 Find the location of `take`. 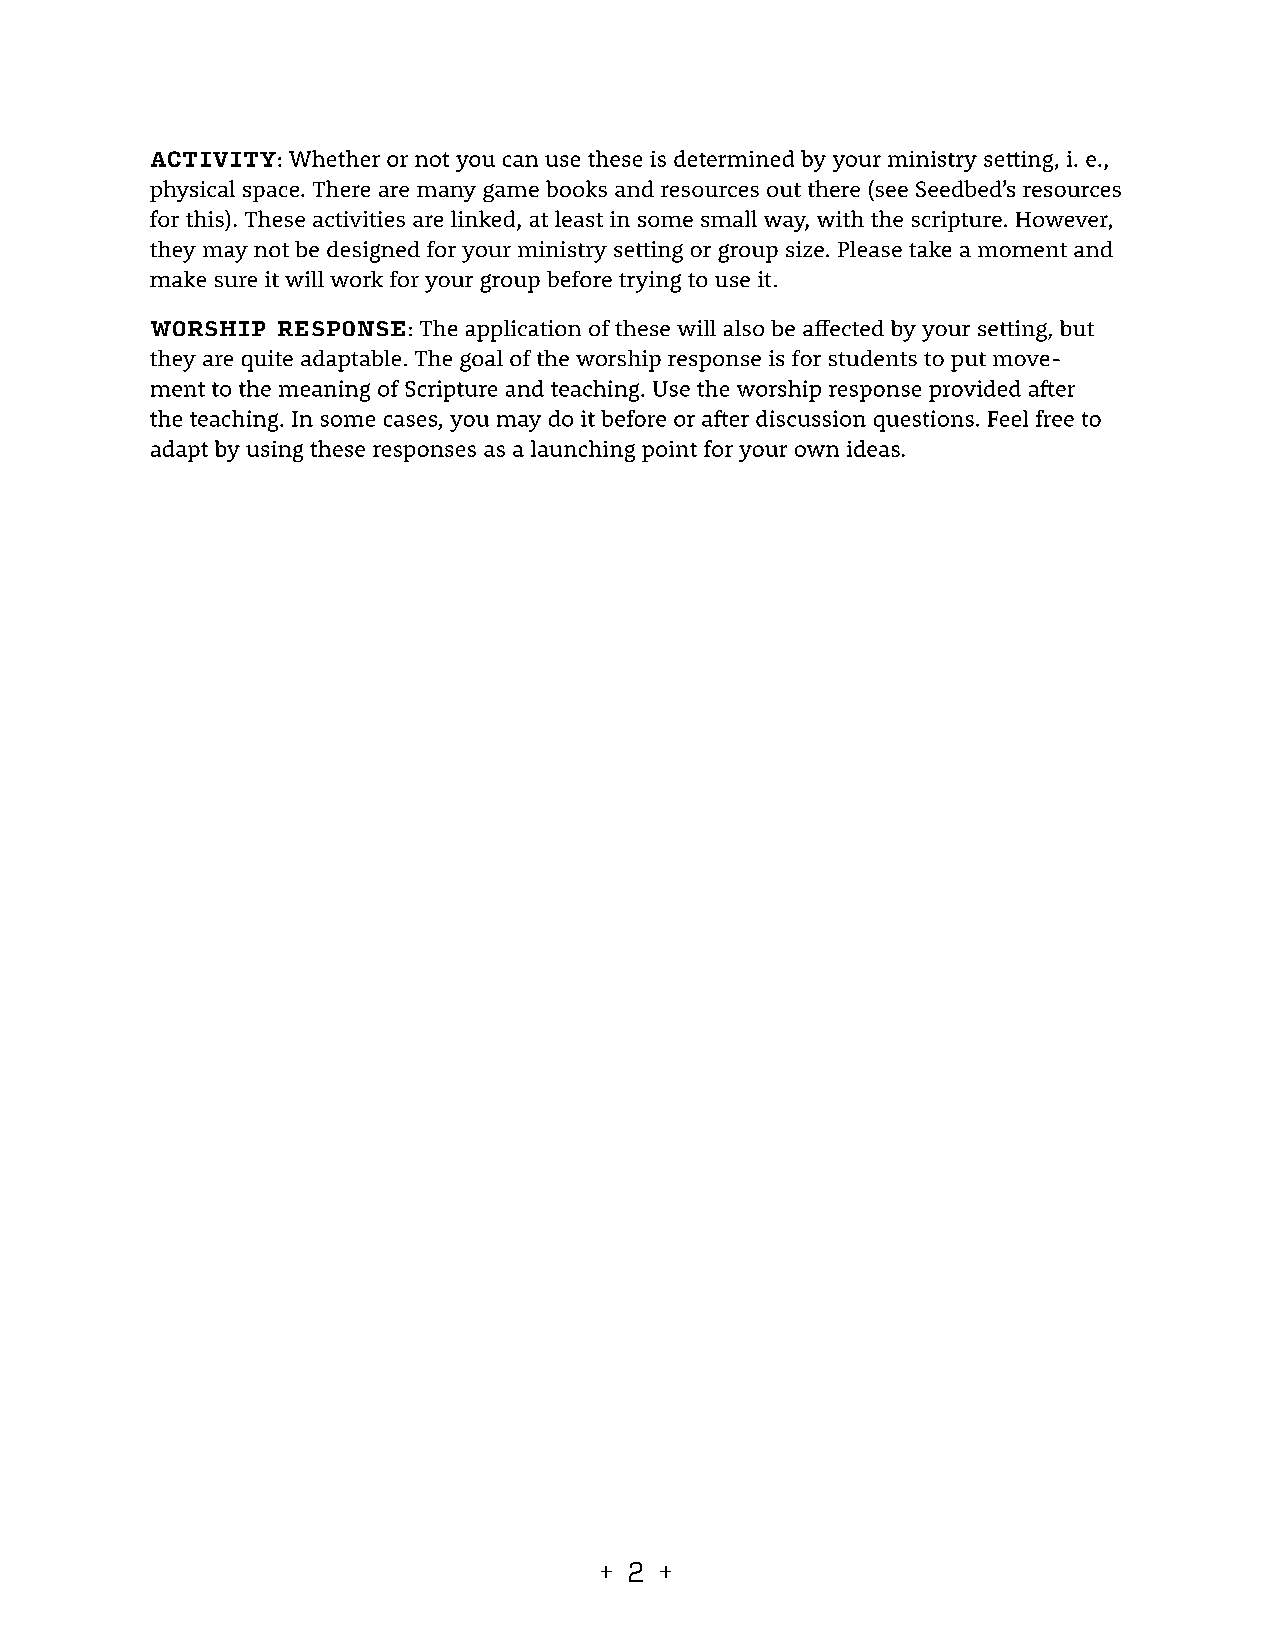

take is located at coordinates (930, 249).
